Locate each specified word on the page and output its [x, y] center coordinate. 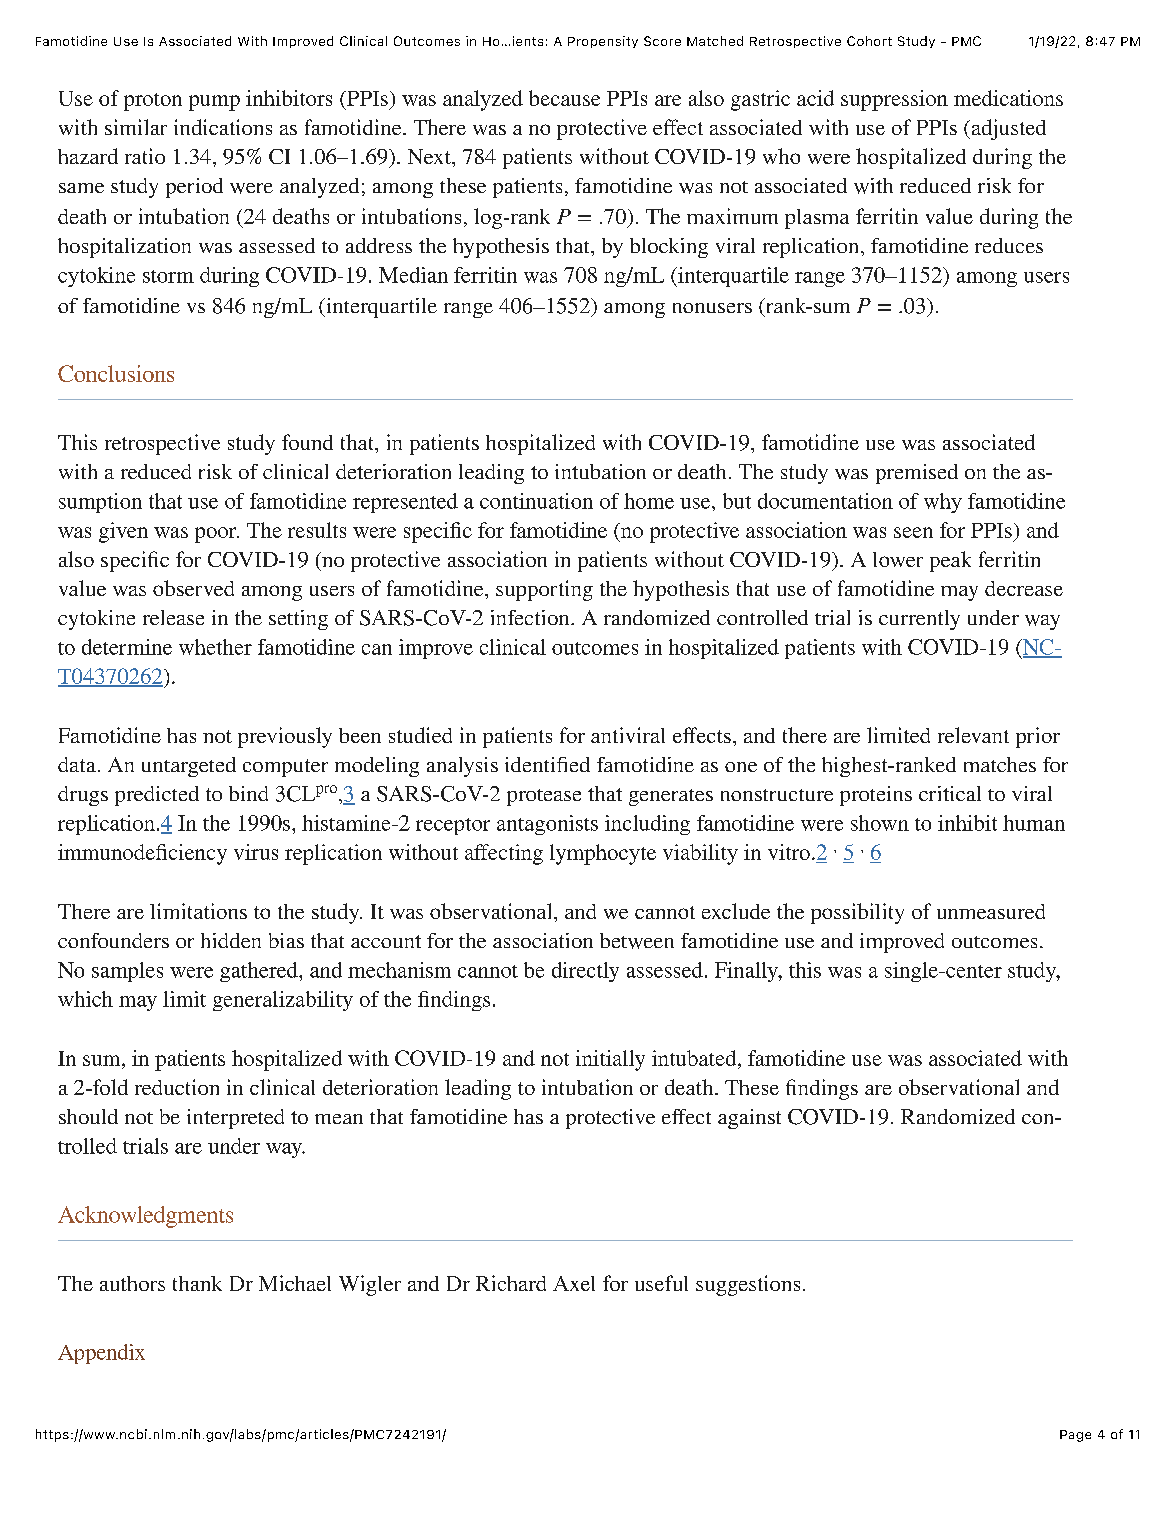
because [564, 98]
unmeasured [991, 911]
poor [217, 535]
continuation [536, 501]
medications [1008, 98]
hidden [231, 940]
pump [214, 103]
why [943, 503]
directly [585, 972]
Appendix [101, 1354]
